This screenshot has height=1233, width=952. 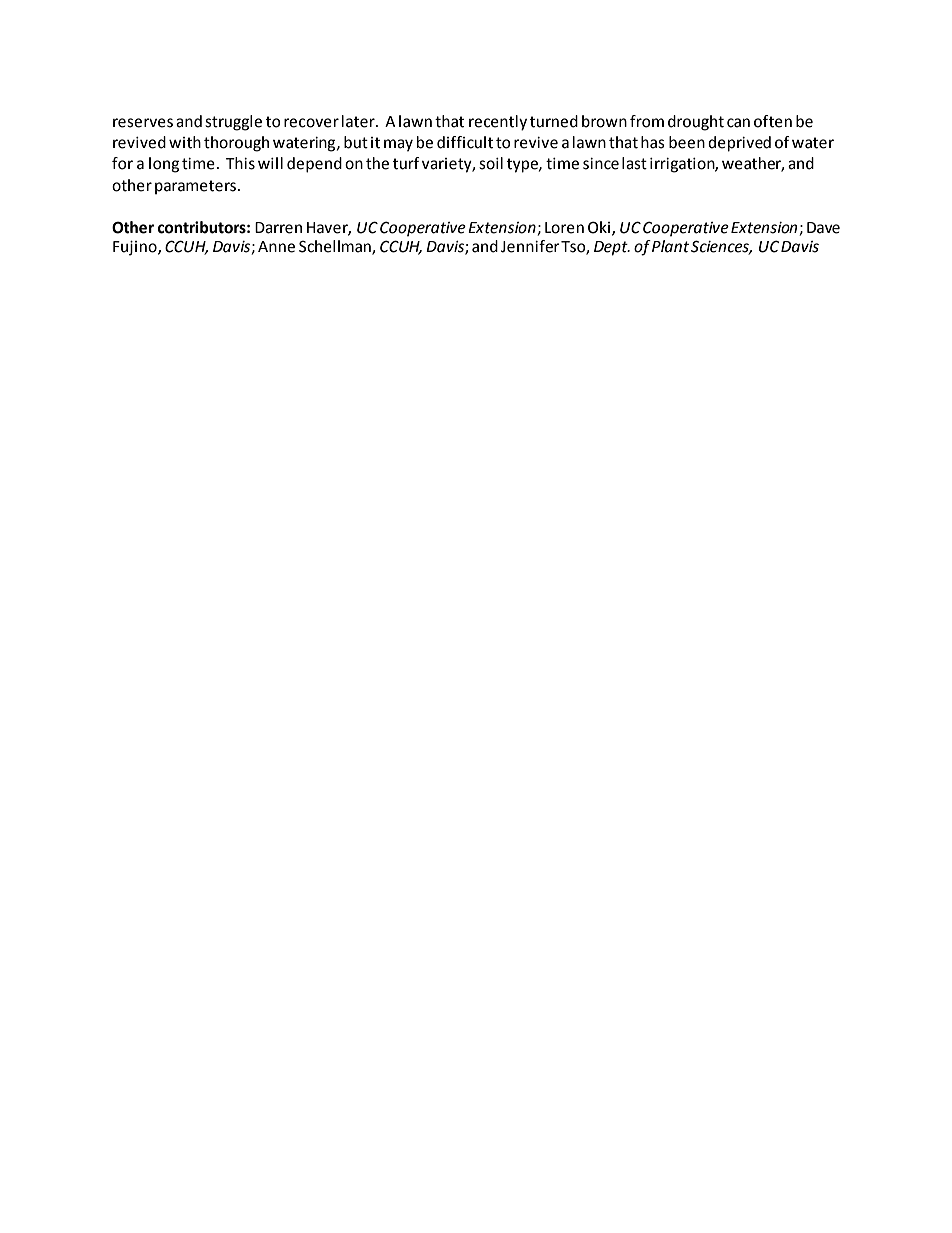 What do you see at coordinates (564, 228) in the screenshot?
I see `Loren` at bounding box center [564, 228].
